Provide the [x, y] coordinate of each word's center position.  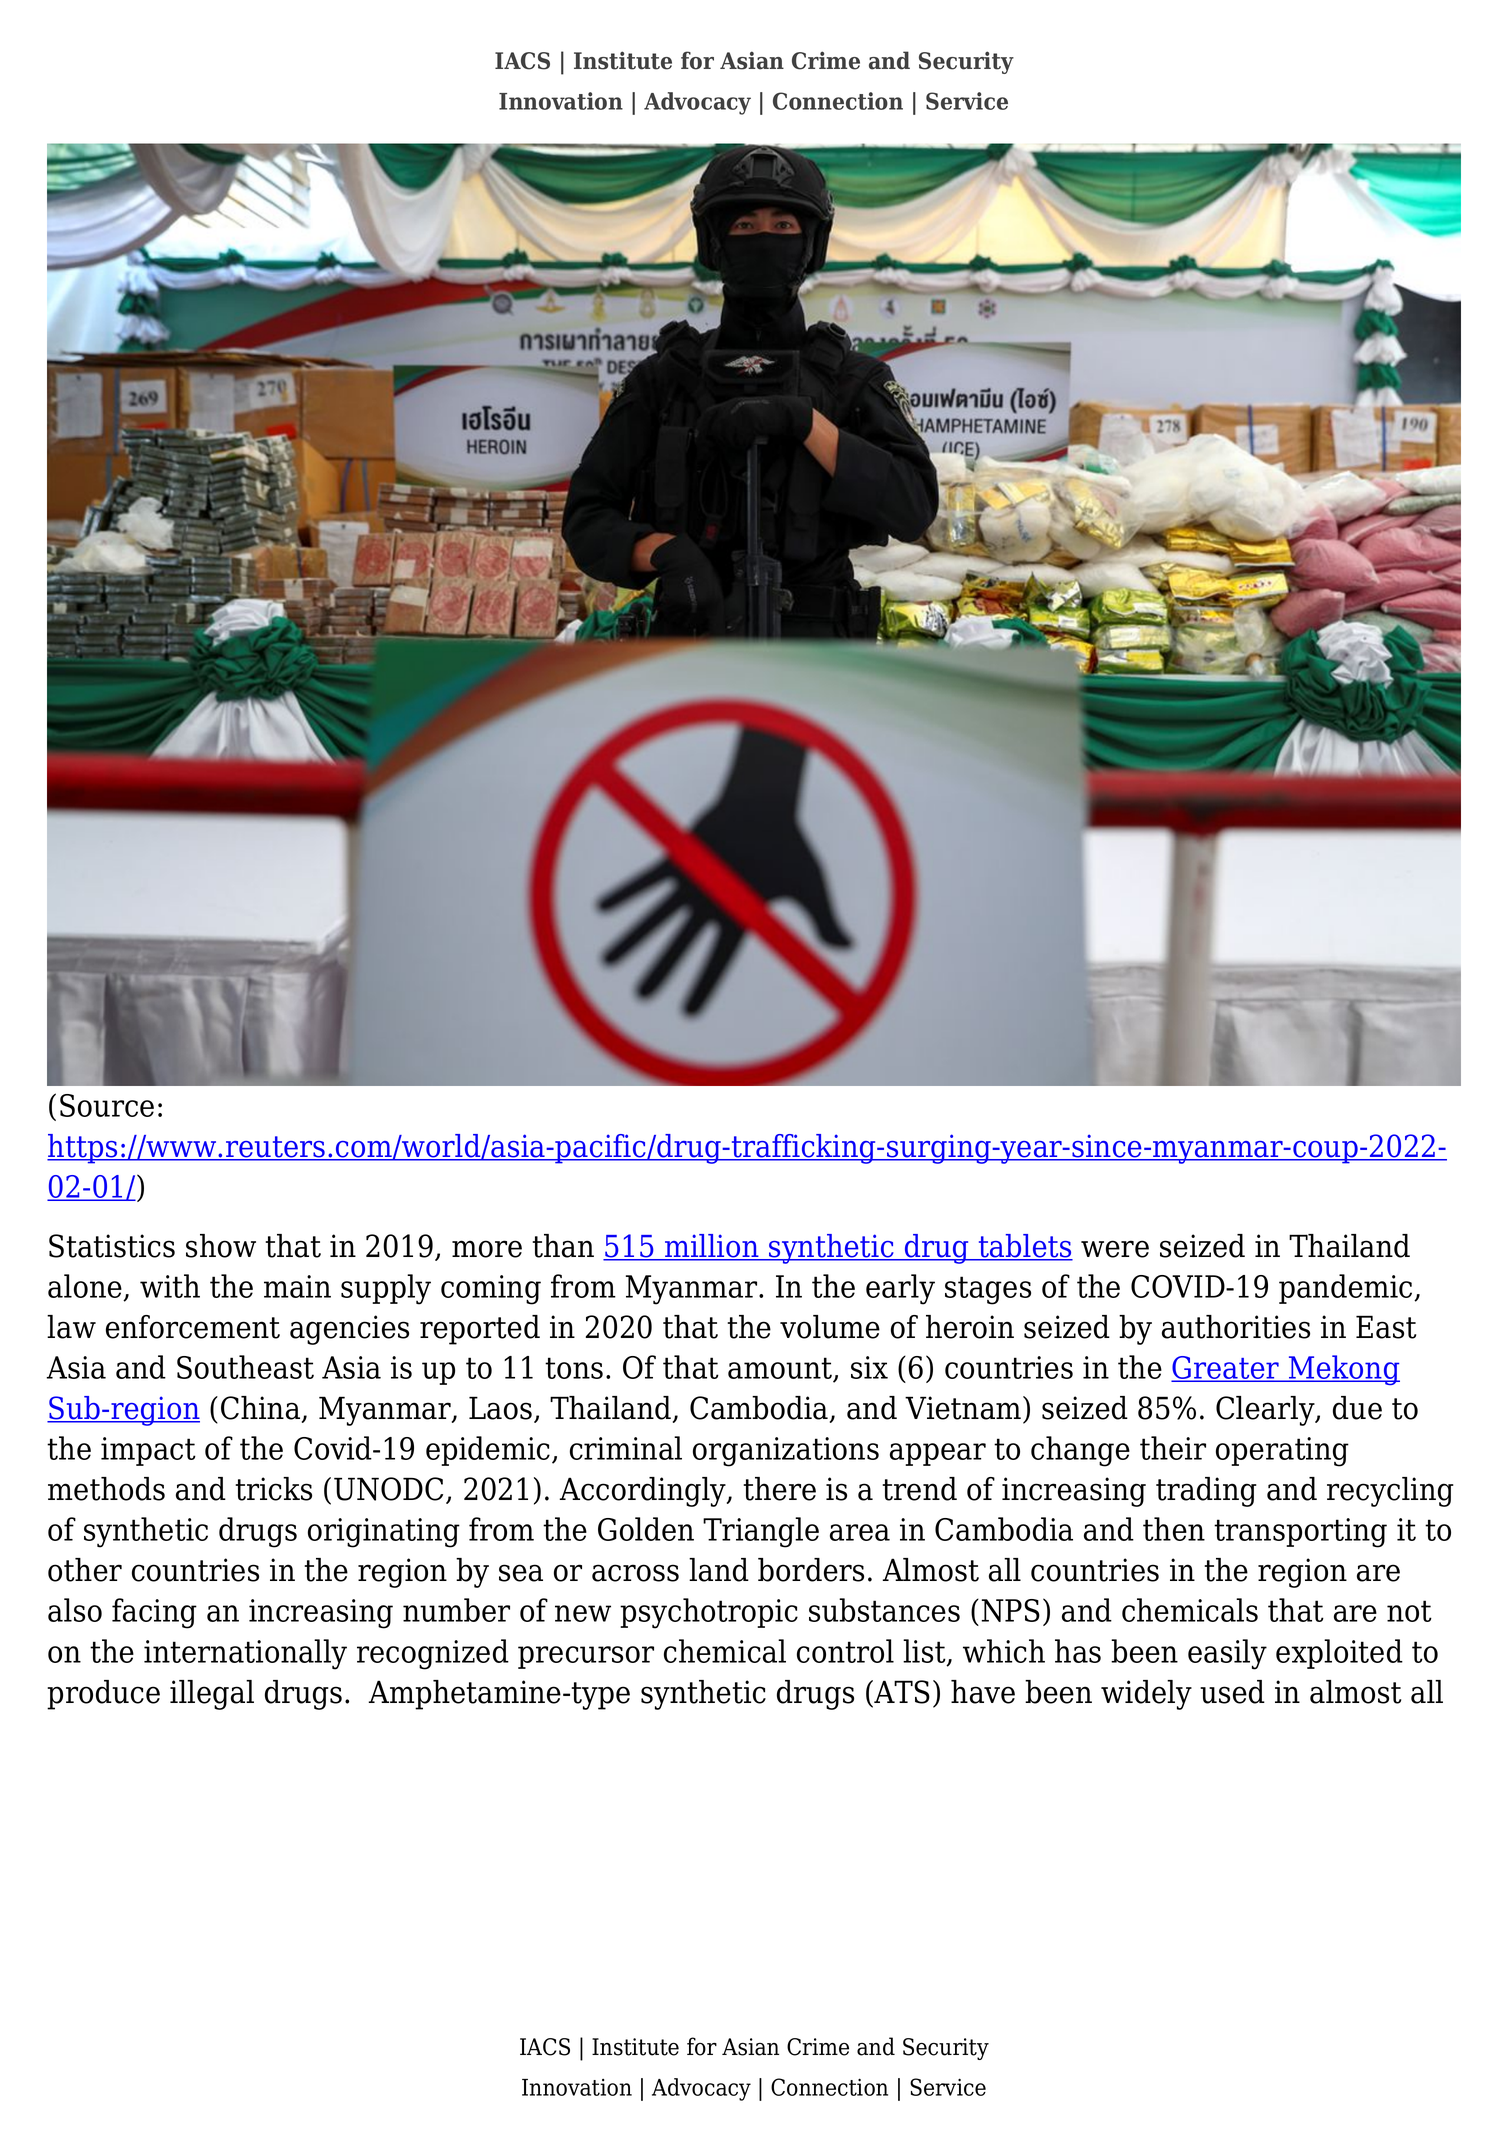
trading [1206, 1492]
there [779, 1489]
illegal [212, 1695]
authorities [1236, 1327]
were [1115, 1249]
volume [830, 1327]
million [712, 1247]
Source [107, 1105]
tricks [273, 1489]
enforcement [193, 1327]
